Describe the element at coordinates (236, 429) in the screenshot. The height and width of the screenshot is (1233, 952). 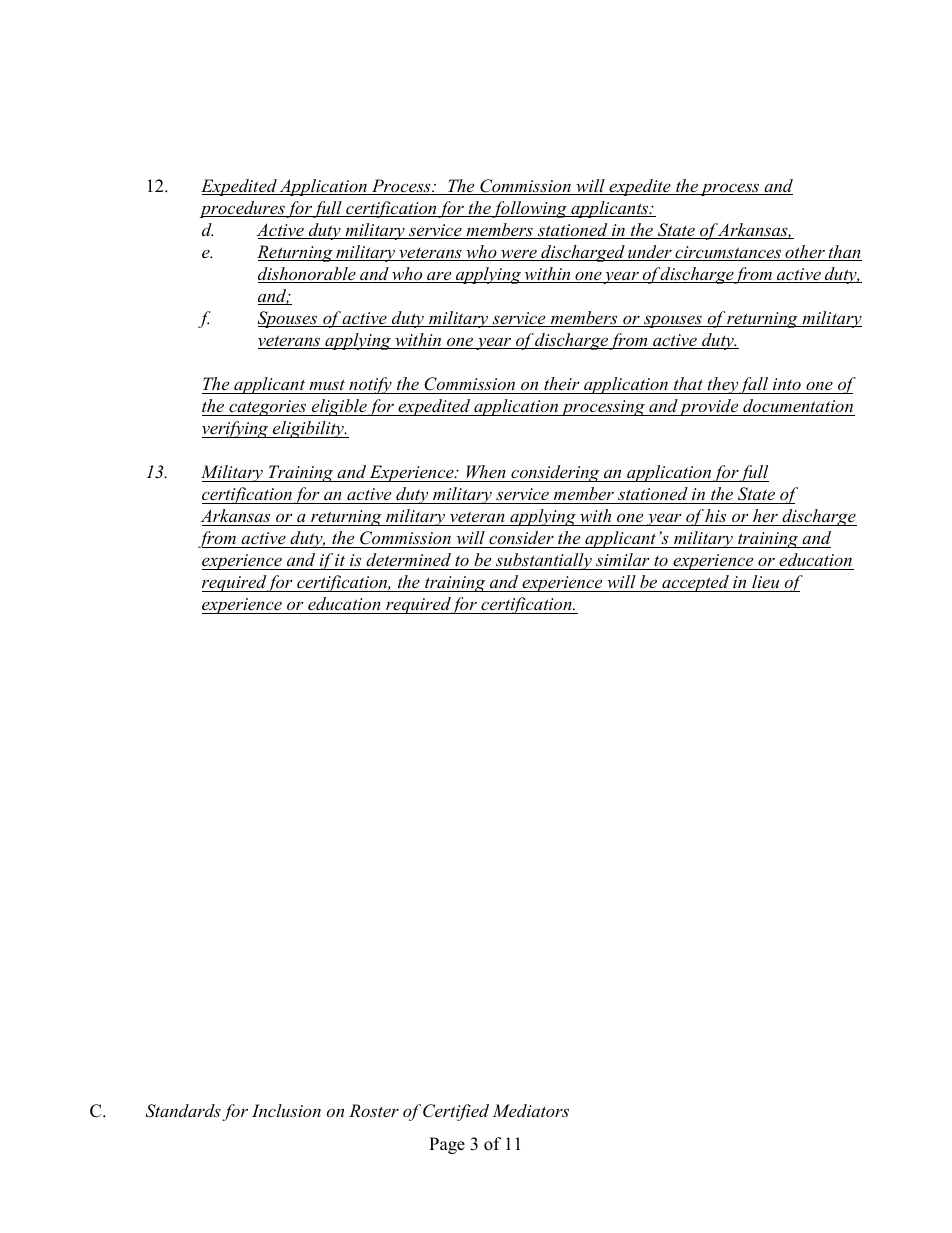
I see `verifying` at that location.
